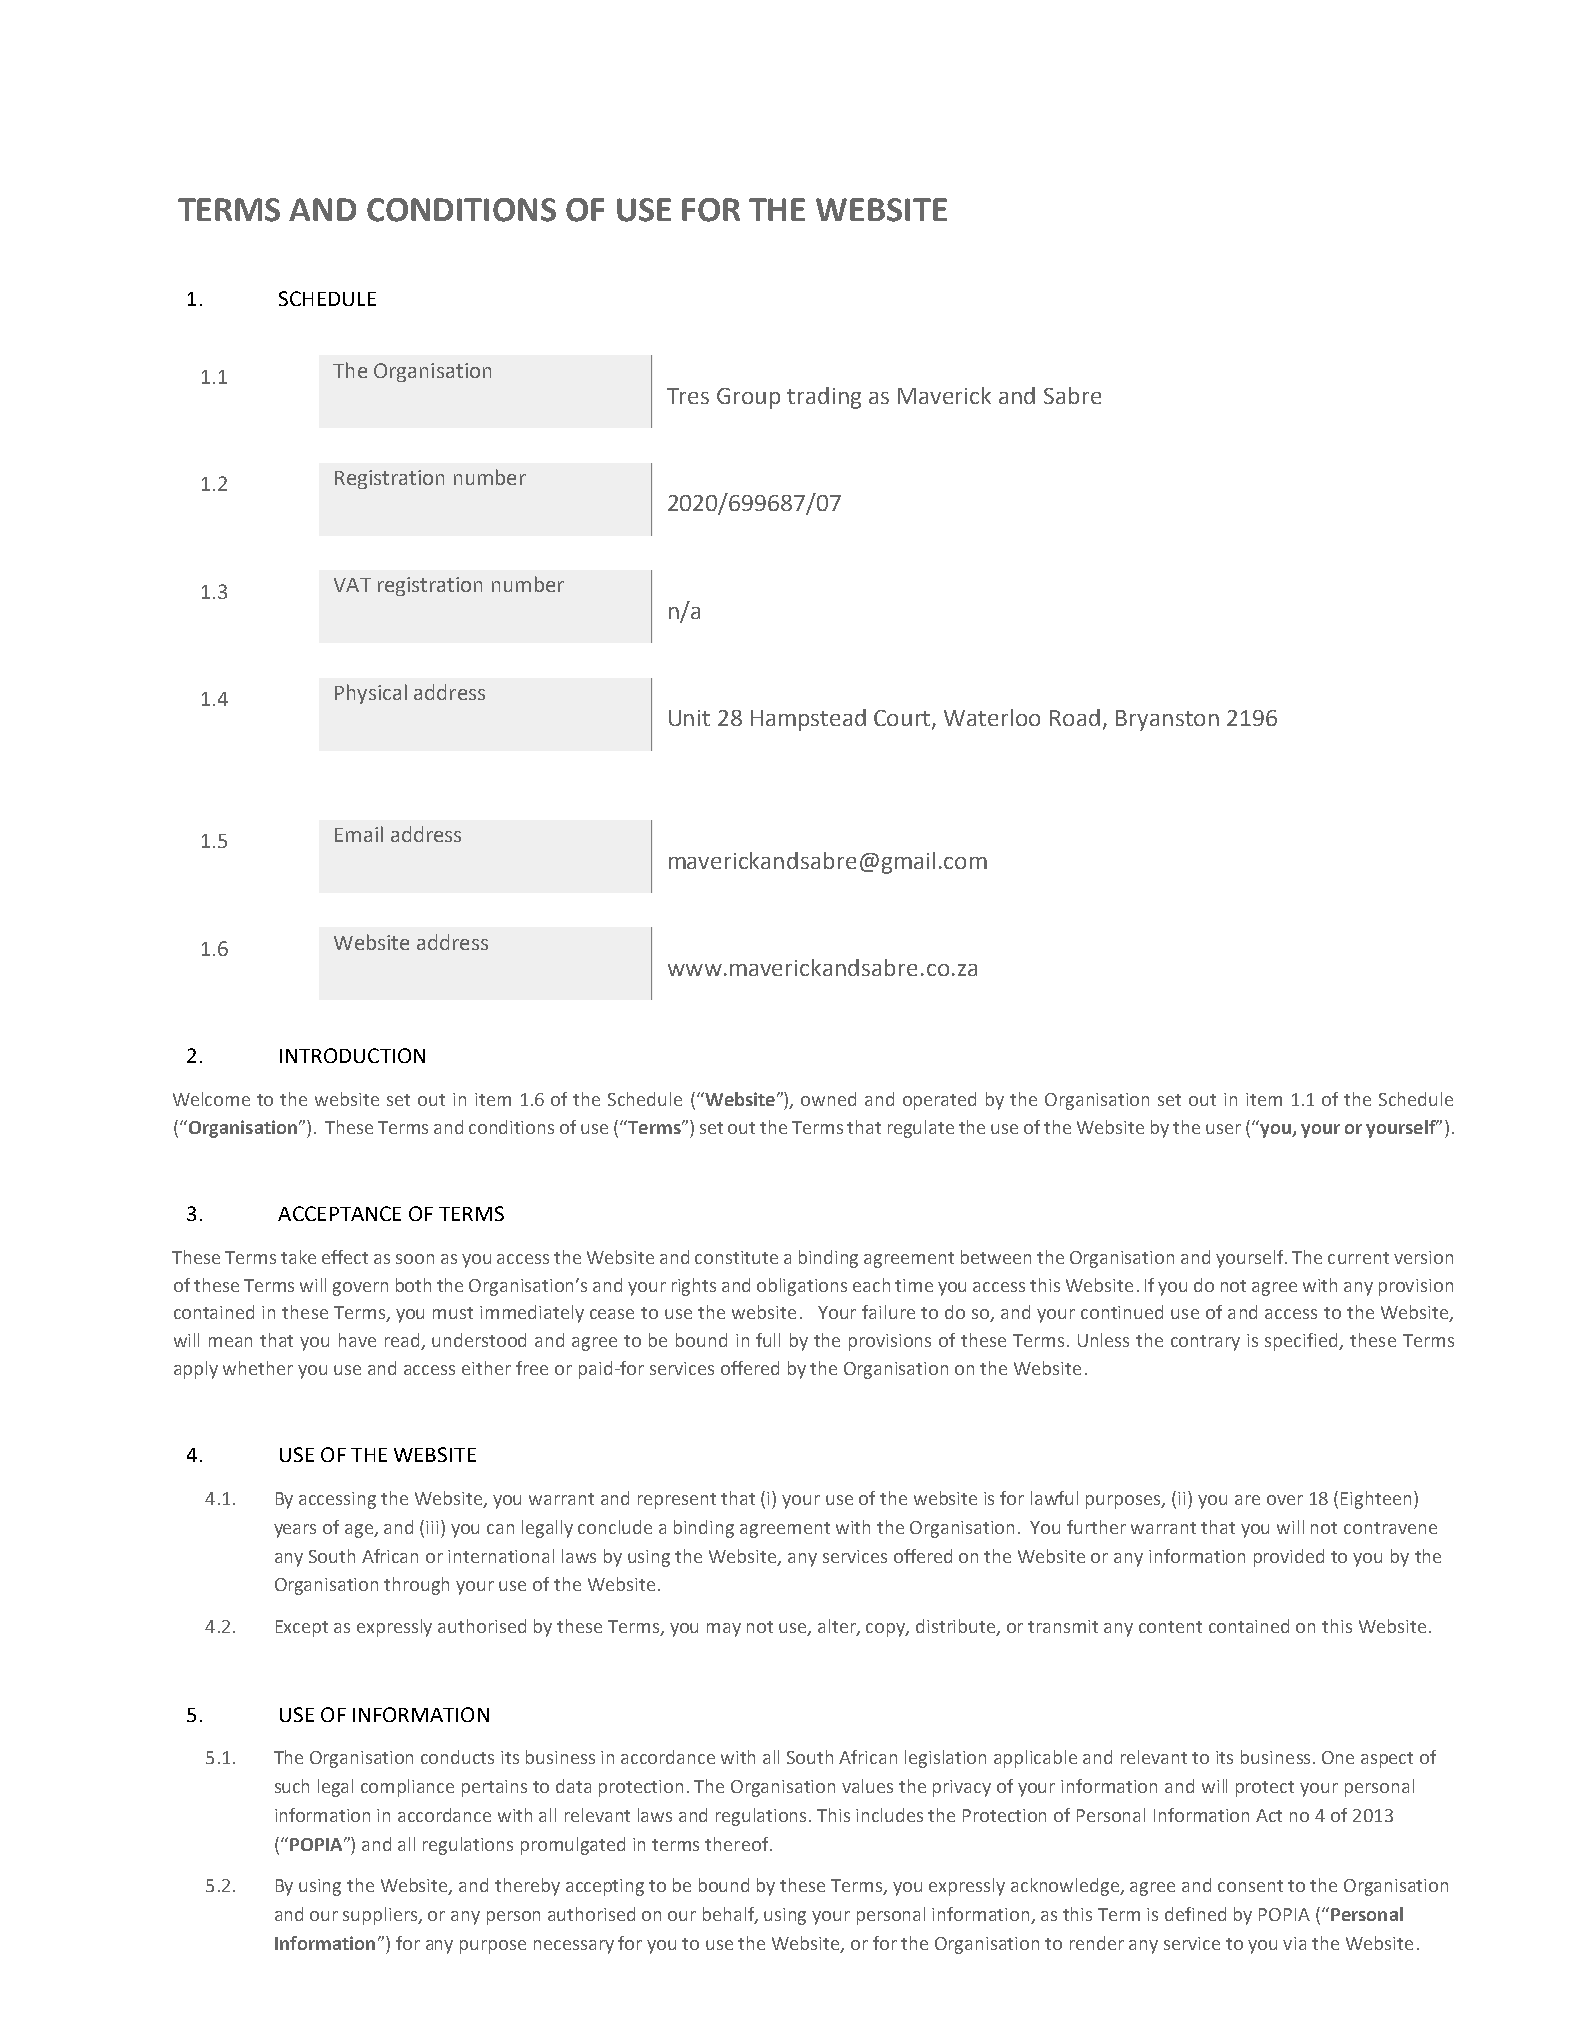 This document has height=2032, width=1570. I want to click on whether, so click(258, 1368).
